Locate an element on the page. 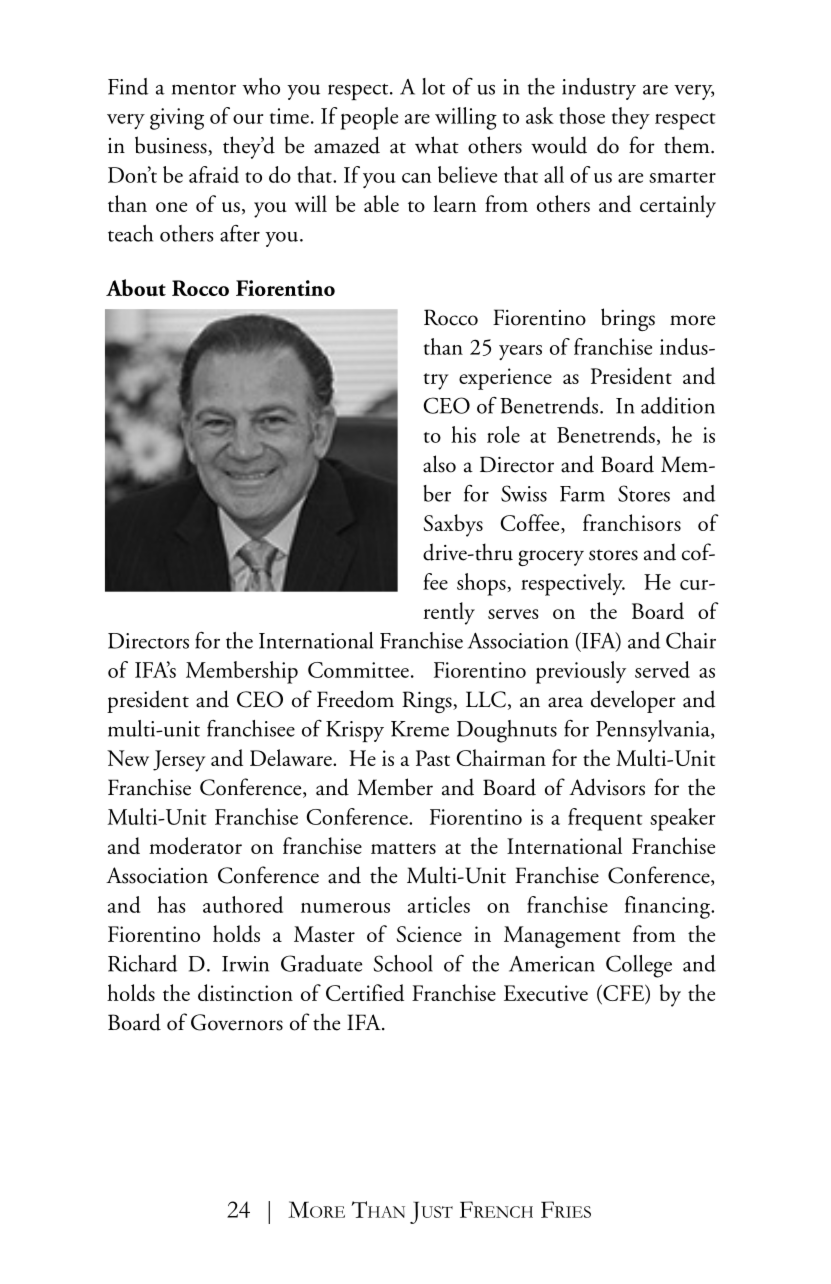 This page has height=1284, width=831. also is located at coordinates (439, 464).
